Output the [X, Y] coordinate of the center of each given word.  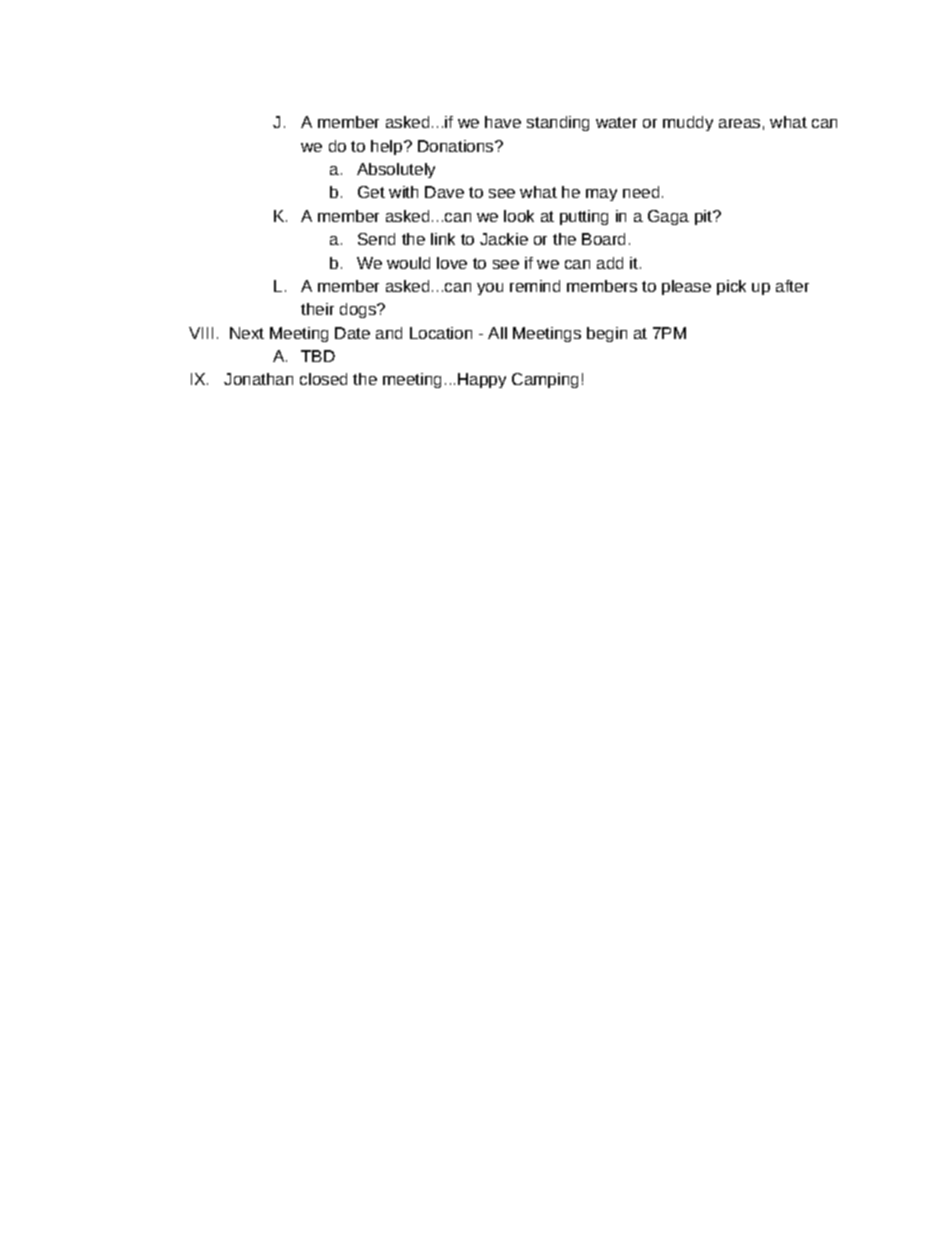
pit [704, 217]
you [490, 289]
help [386, 147]
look [519, 216]
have [503, 122]
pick [731, 287]
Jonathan [258, 379]
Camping [545, 380]
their [317, 309]
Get [371, 192]
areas [739, 123]
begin [607, 334]
